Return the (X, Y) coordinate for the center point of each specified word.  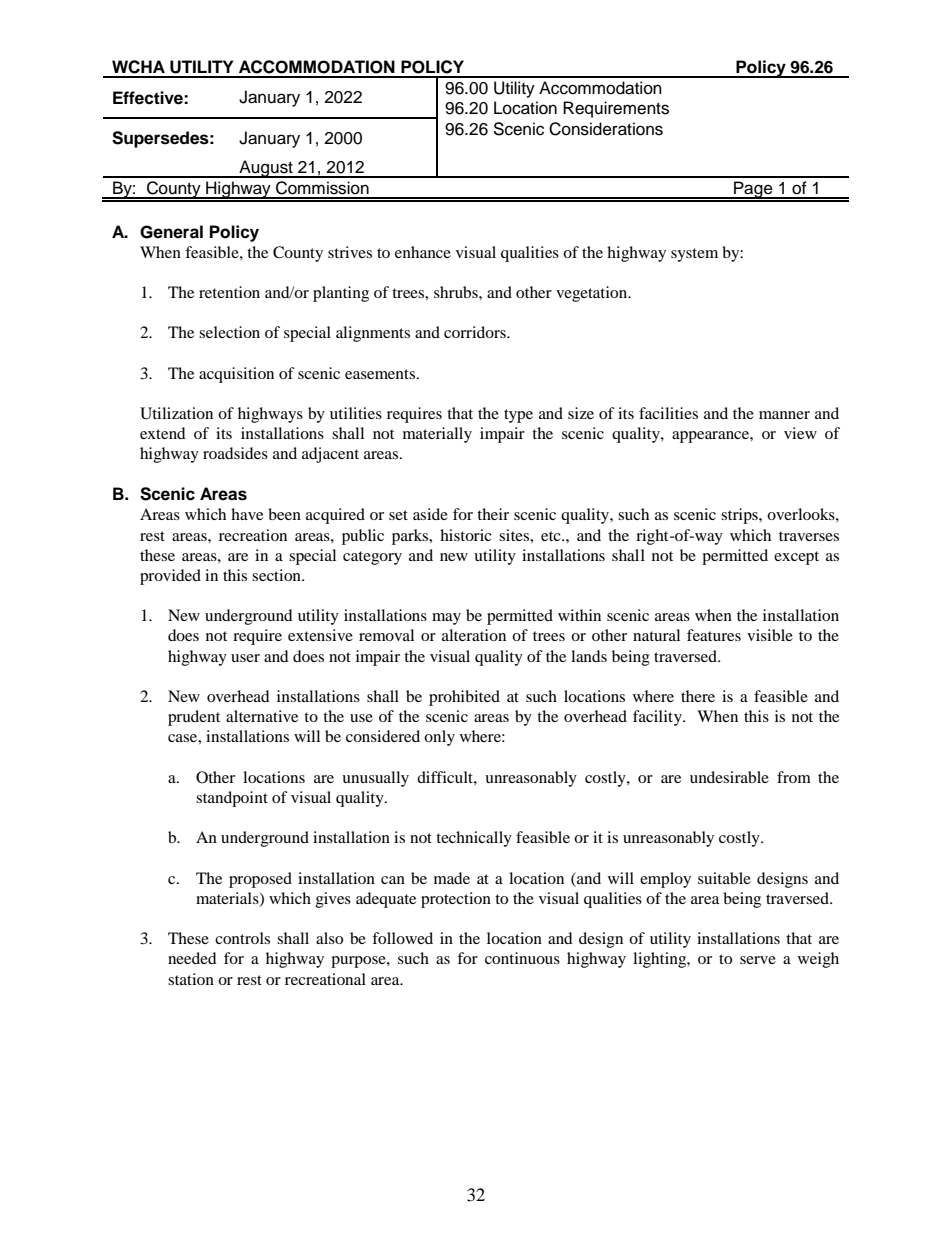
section (277, 575)
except (796, 558)
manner (784, 415)
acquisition (236, 375)
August (266, 169)
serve (758, 960)
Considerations (606, 129)
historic (466, 535)
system (694, 255)
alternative (262, 716)
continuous (522, 958)
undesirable (729, 777)
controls (242, 938)
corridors (476, 332)
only (439, 738)
